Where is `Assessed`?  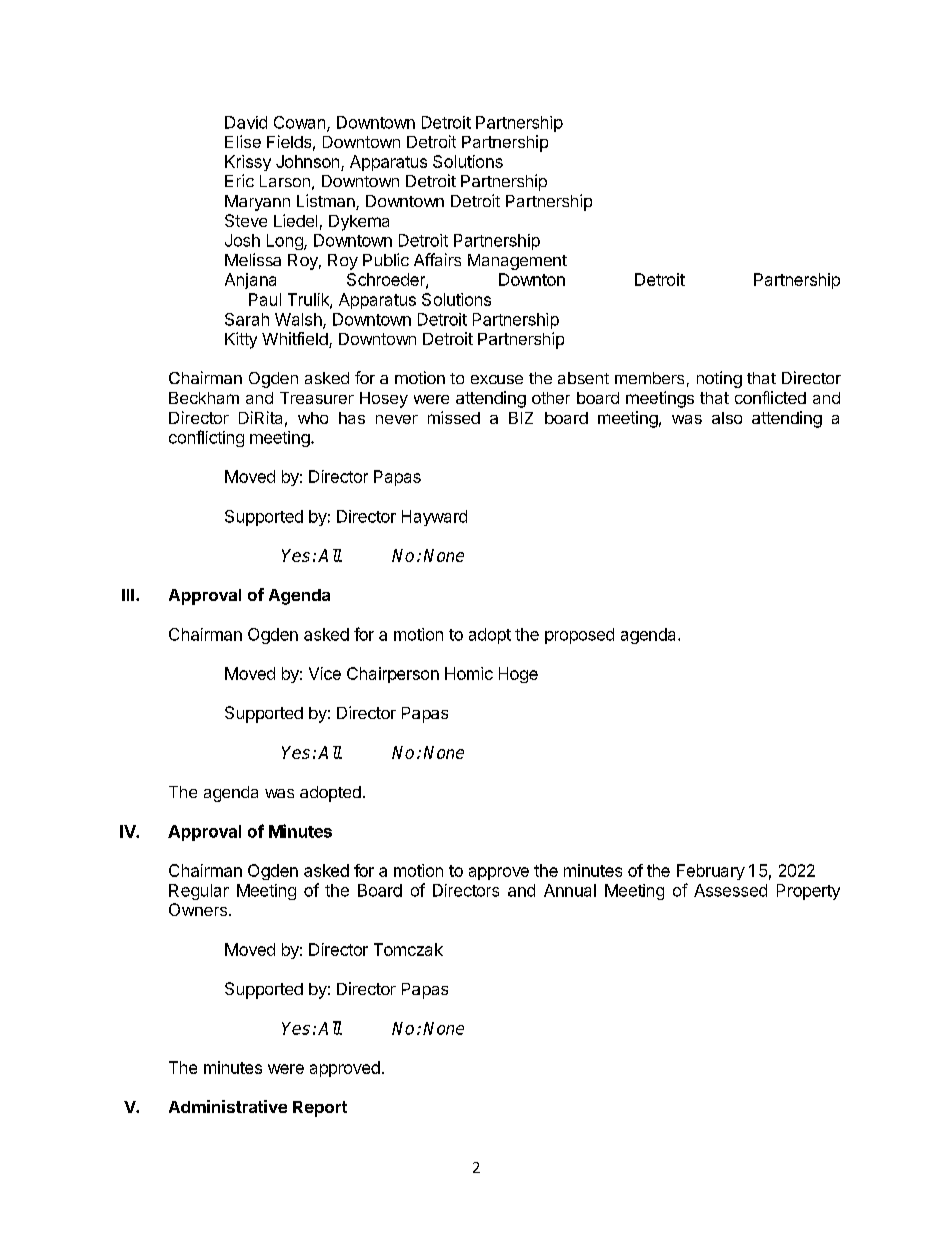
Assessed is located at coordinates (730, 890).
